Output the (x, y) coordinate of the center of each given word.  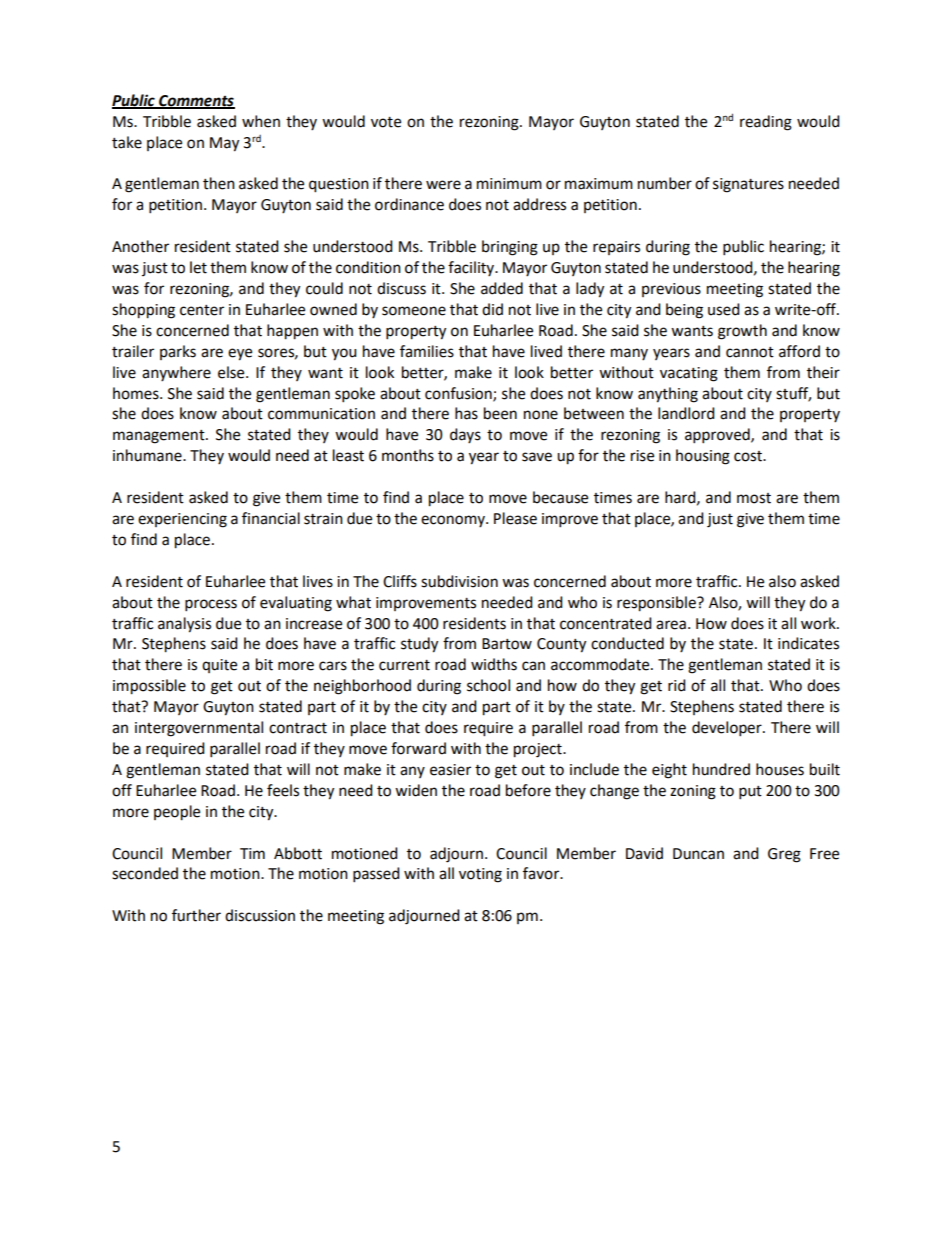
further (196, 915)
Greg (784, 855)
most (754, 498)
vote (386, 122)
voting (480, 875)
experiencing (182, 520)
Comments (196, 102)
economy (454, 521)
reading (766, 123)
